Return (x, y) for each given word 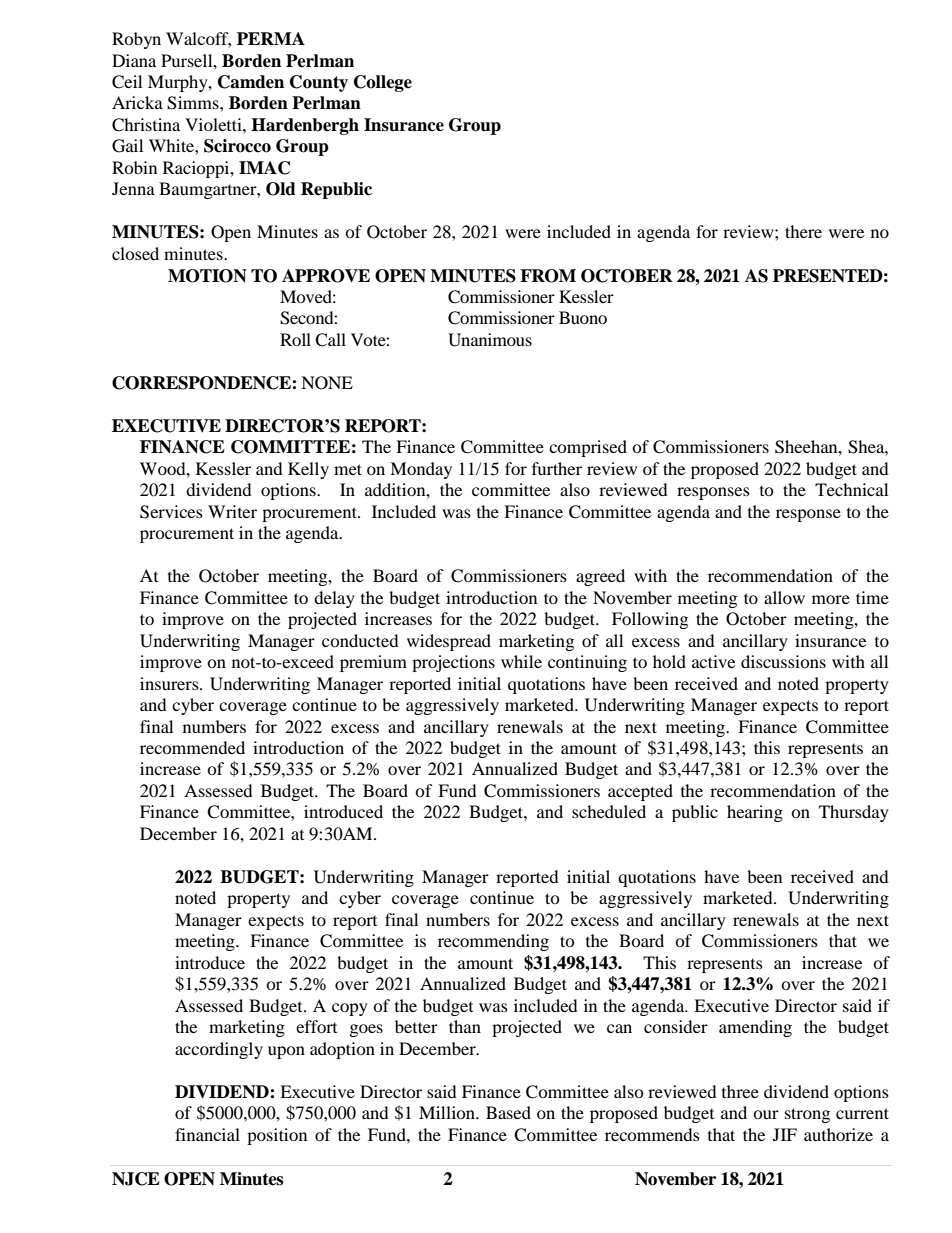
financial (207, 1134)
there (803, 231)
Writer (232, 511)
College (383, 83)
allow (784, 597)
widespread (449, 642)
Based (508, 1112)
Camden (251, 82)
